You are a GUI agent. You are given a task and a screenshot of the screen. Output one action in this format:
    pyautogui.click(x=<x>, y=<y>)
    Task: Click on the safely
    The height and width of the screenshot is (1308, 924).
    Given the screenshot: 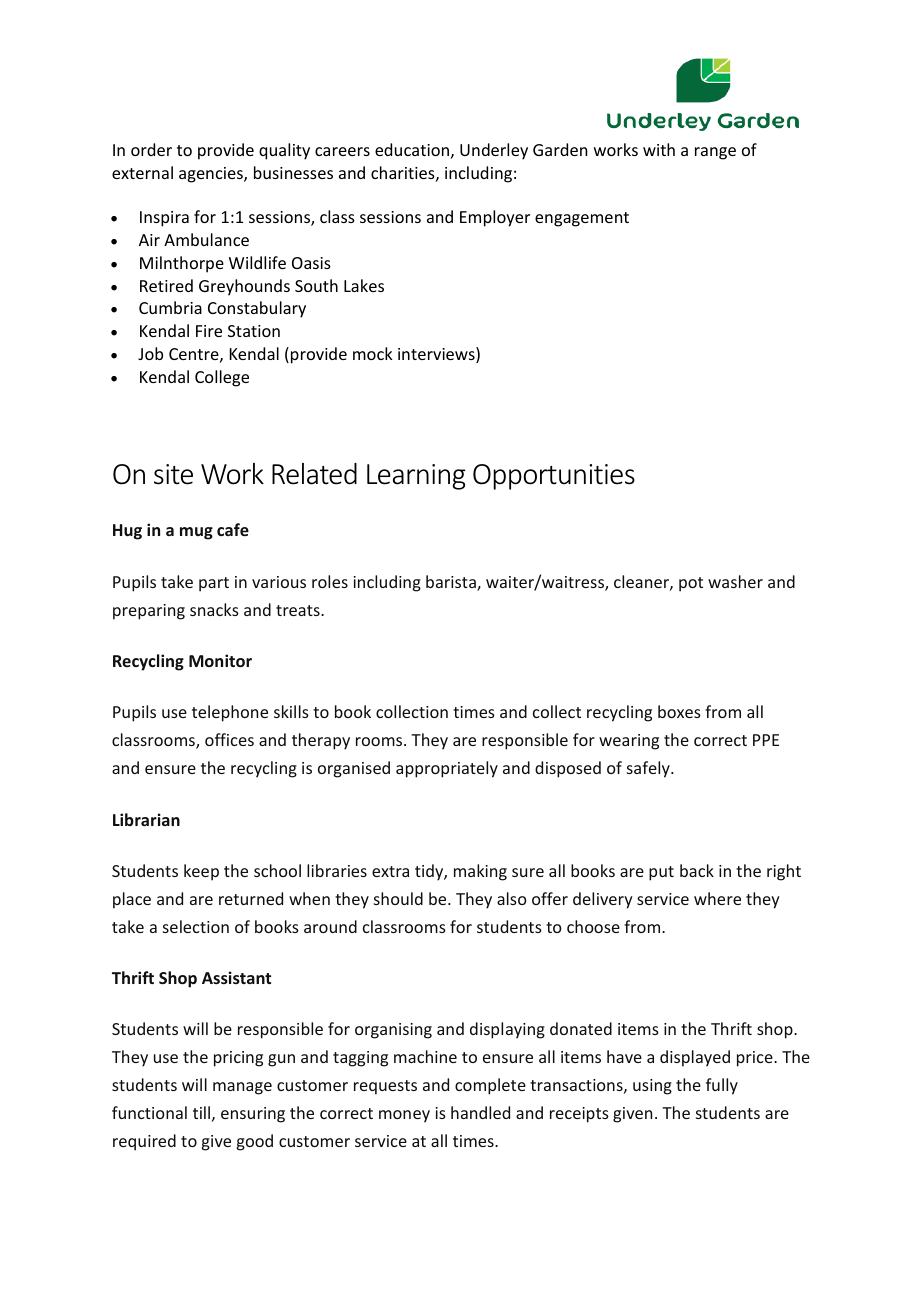 What is the action you would take?
    pyautogui.click(x=649, y=769)
